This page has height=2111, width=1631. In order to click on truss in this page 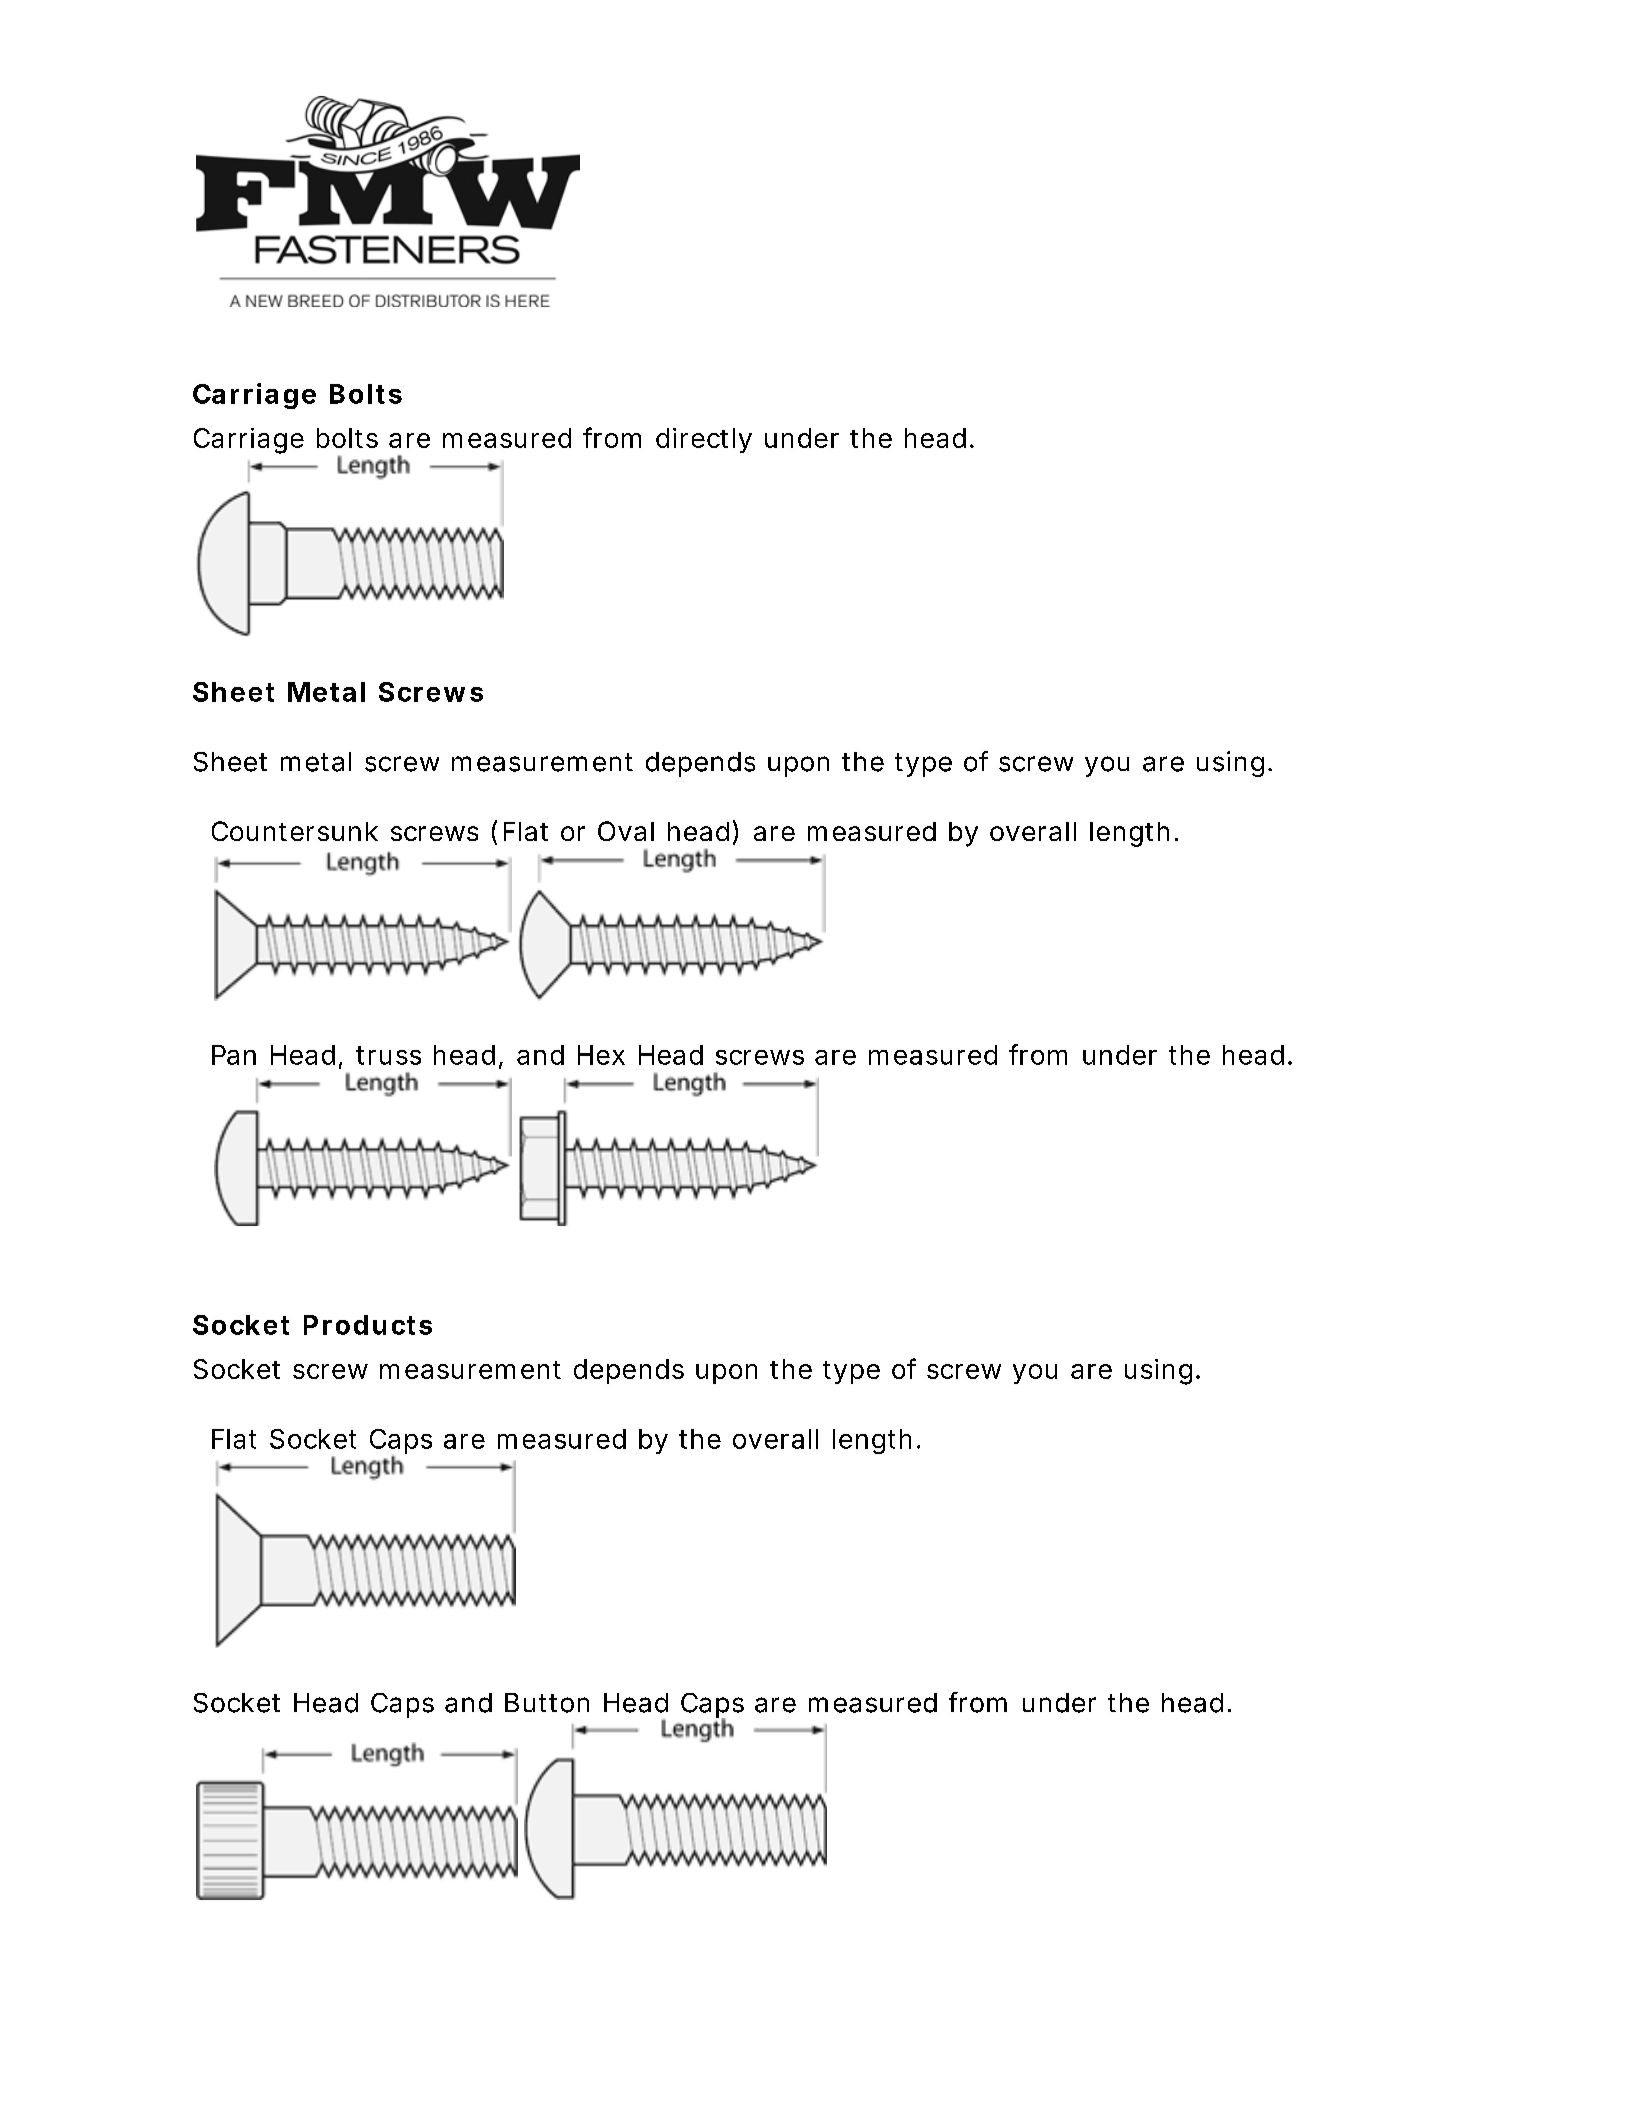, I will do `click(388, 1055)`.
